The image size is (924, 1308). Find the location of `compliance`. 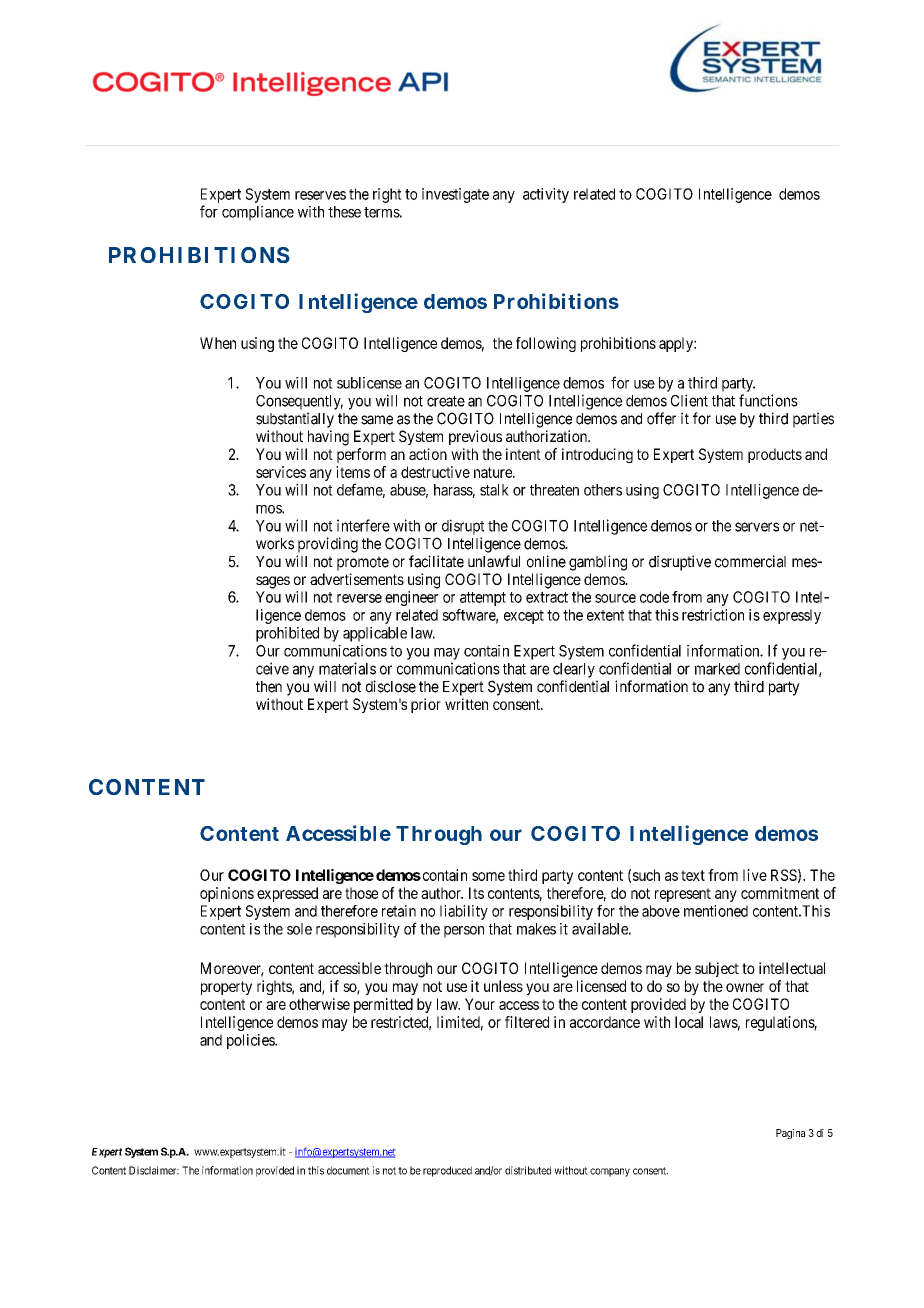

compliance is located at coordinates (258, 213).
